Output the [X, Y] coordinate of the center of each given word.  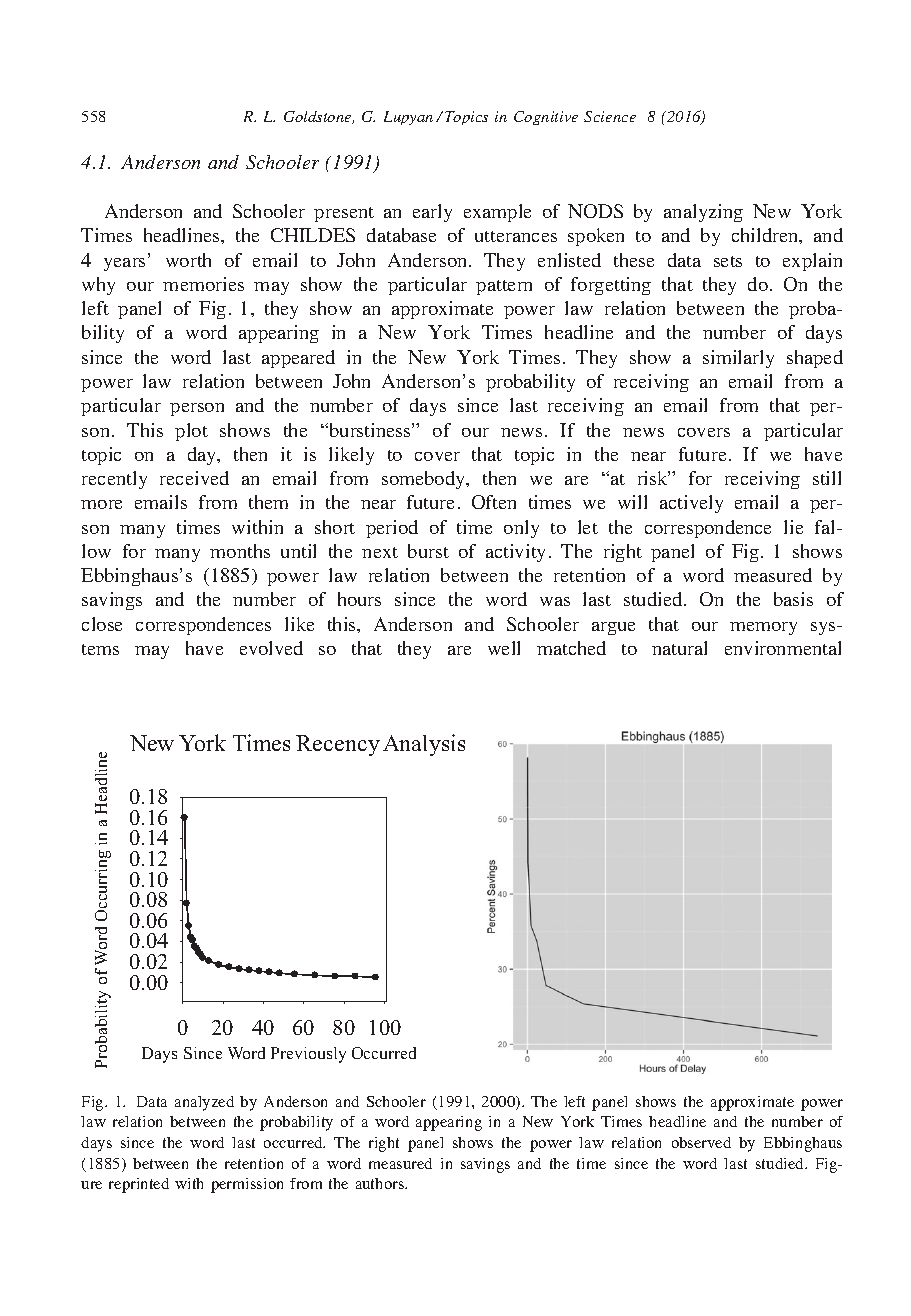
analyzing [703, 213]
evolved [271, 648]
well [504, 648]
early [432, 213]
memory [763, 628]
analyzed [204, 1103]
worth [188, 260]
